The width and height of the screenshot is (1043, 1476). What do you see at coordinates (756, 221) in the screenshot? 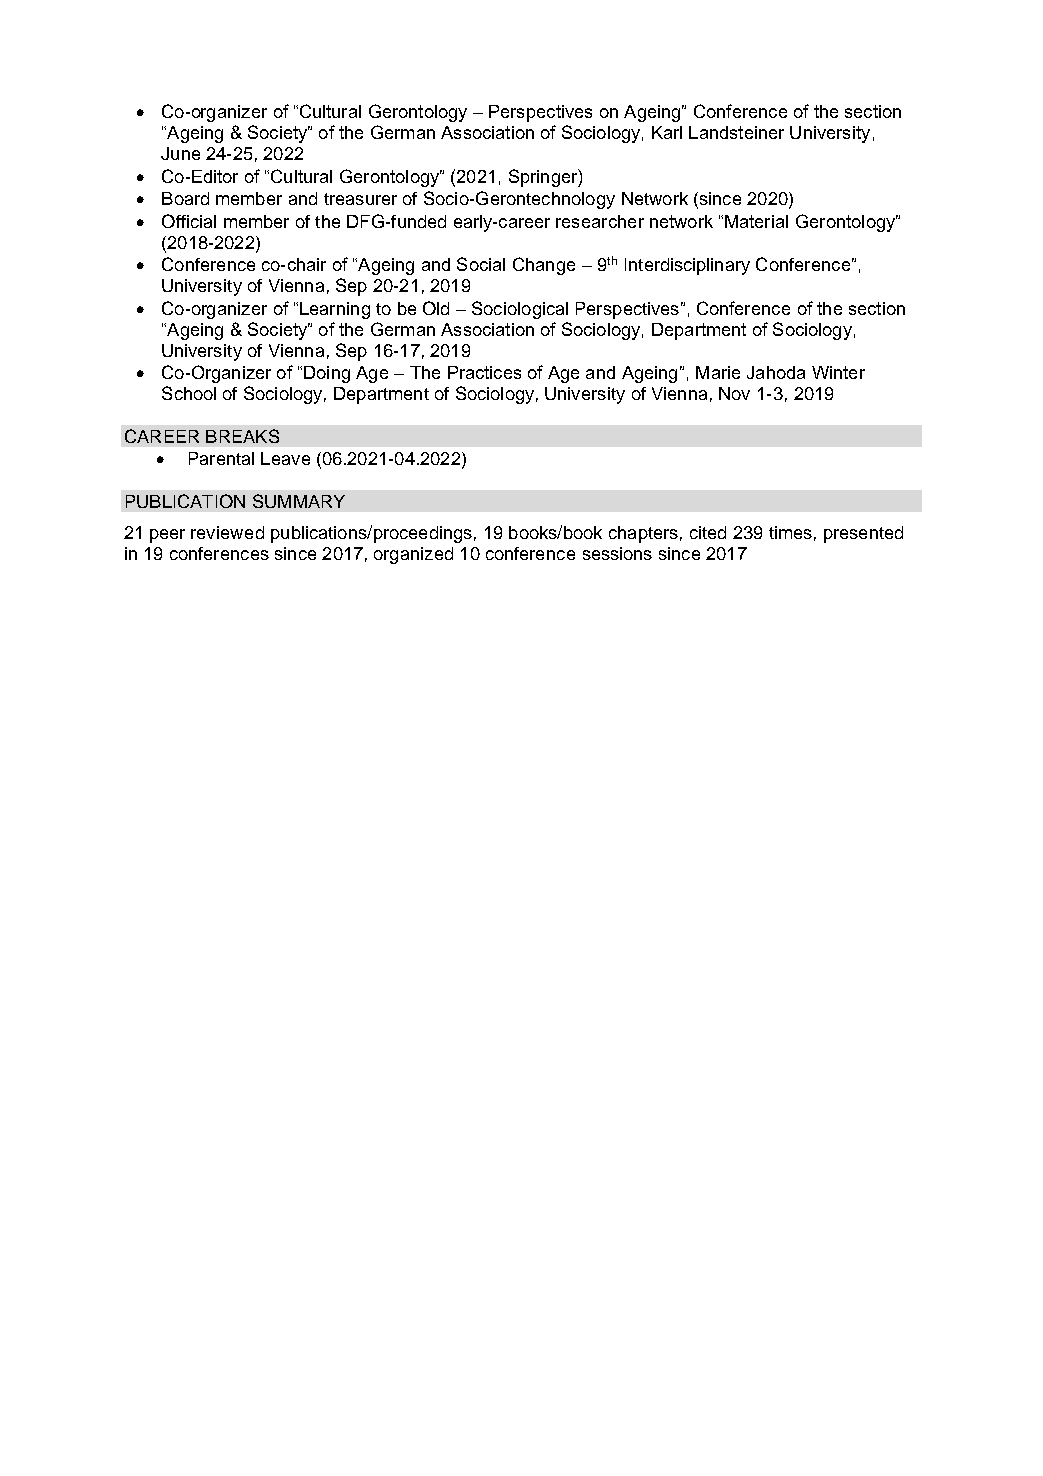
I see `Material` at bounding box center [756, 221].
